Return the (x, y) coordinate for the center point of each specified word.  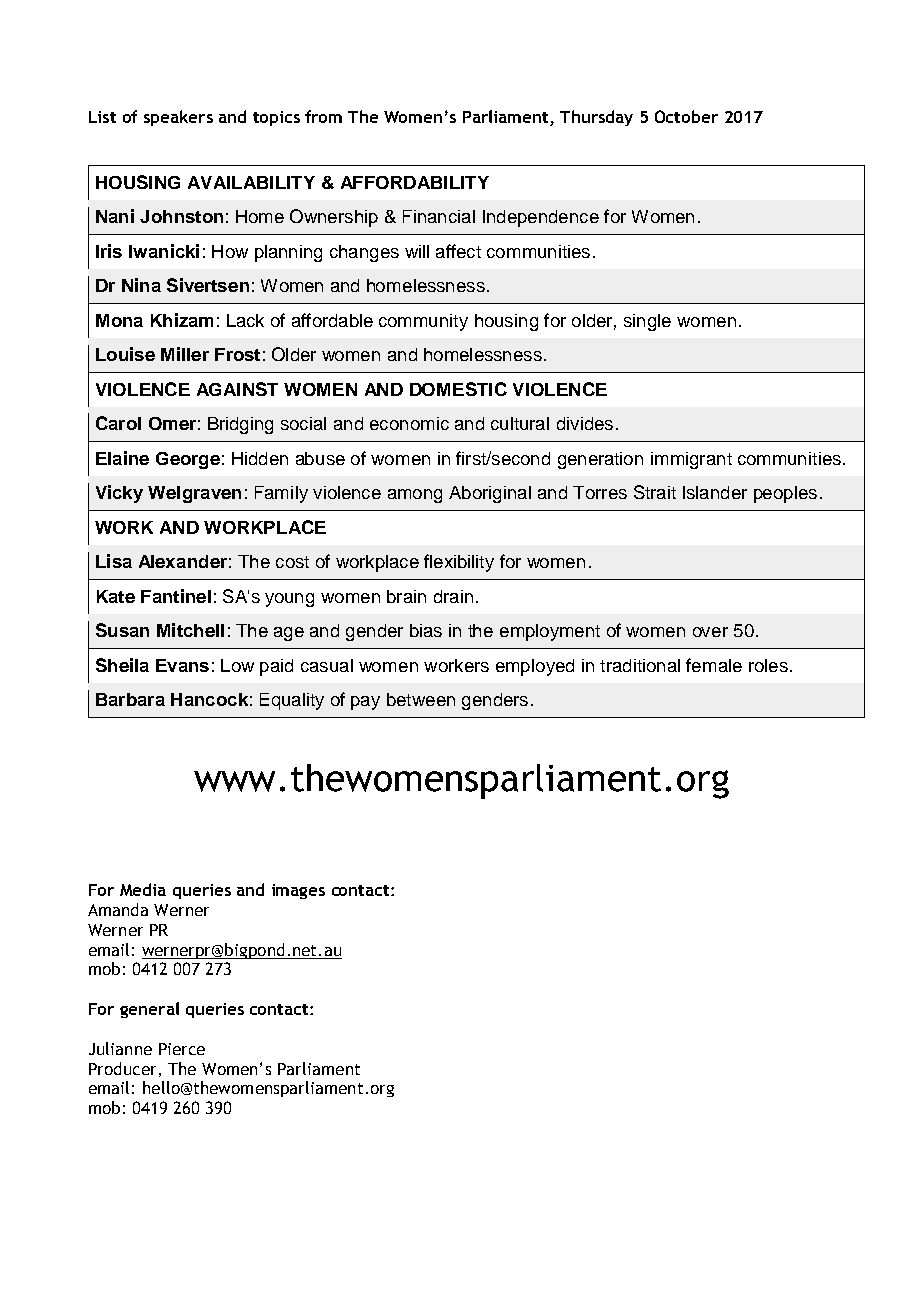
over (710, 632)
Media (143, 889)
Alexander (183, 561)
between (421, 699)
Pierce (182, 1049)
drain (453, 596)
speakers (178, 118)
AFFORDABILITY (415, 182)
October (686, 116)
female (714, 665)
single (647, 322)
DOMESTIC (458, 389)
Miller (185, 354)
